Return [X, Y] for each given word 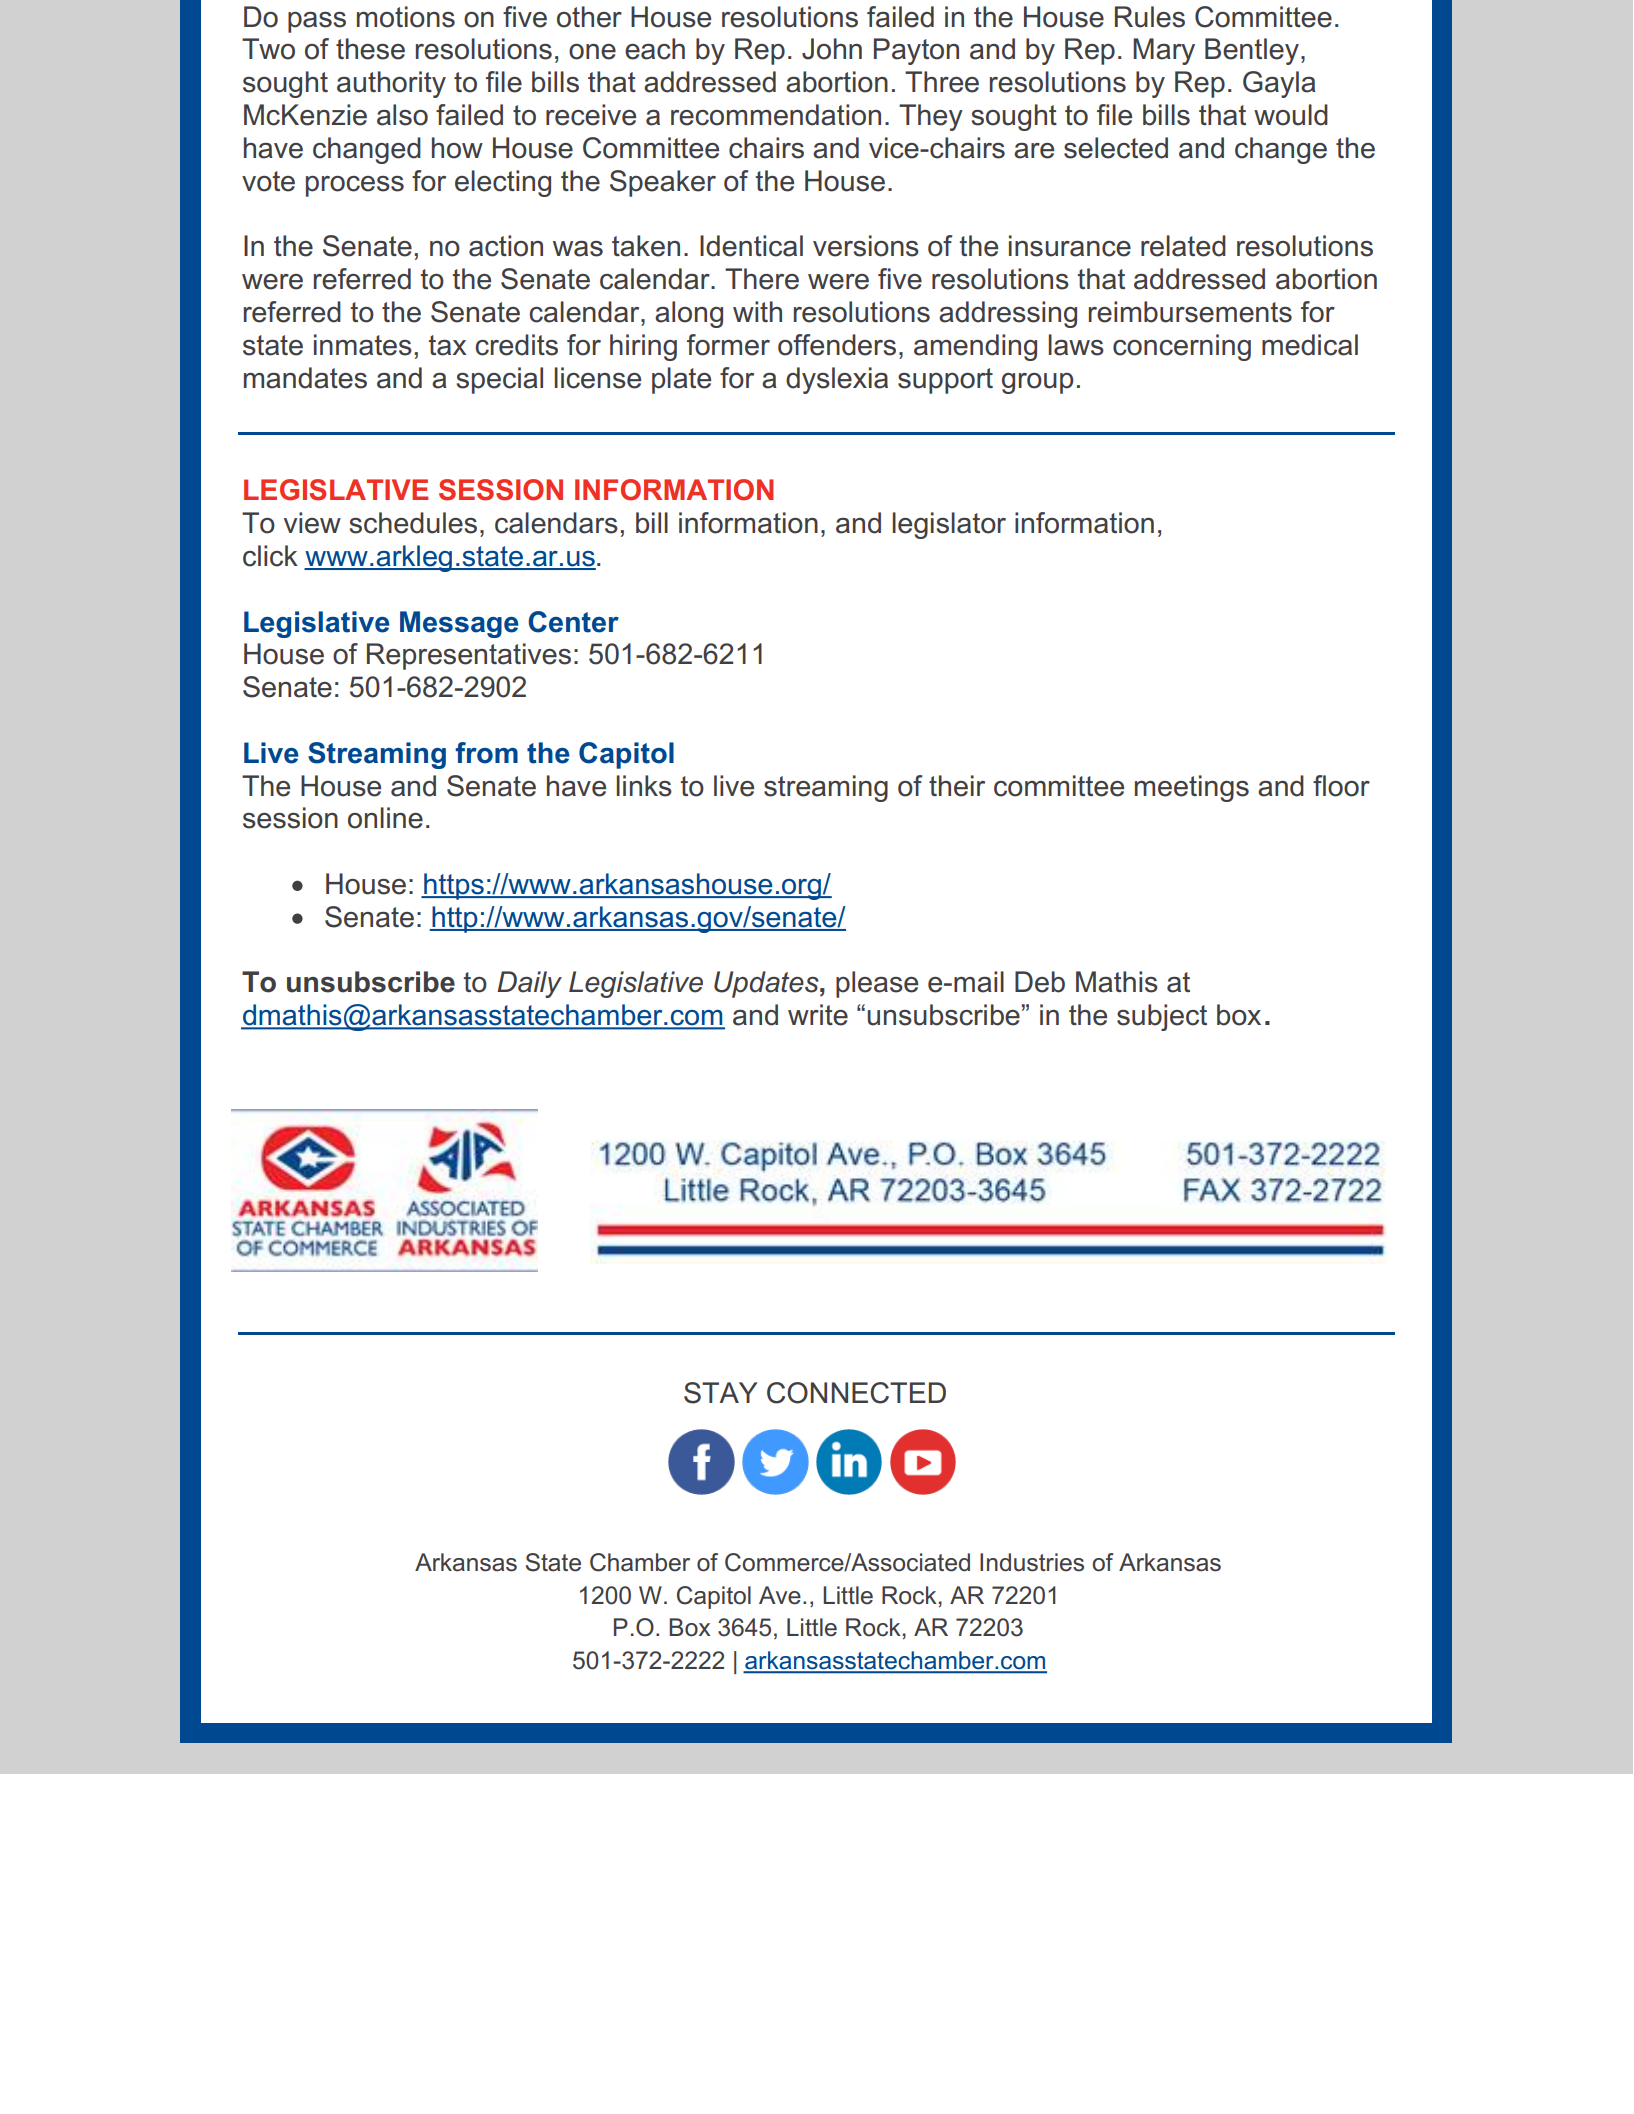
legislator [949, 525]
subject [1162, 1017]
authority [391, 84]
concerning [1182, 347]
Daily [529, 984]
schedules [413, 523]
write [818, 1015]
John [832, 49]
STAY [721, 1393]
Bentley [1252, 51]
